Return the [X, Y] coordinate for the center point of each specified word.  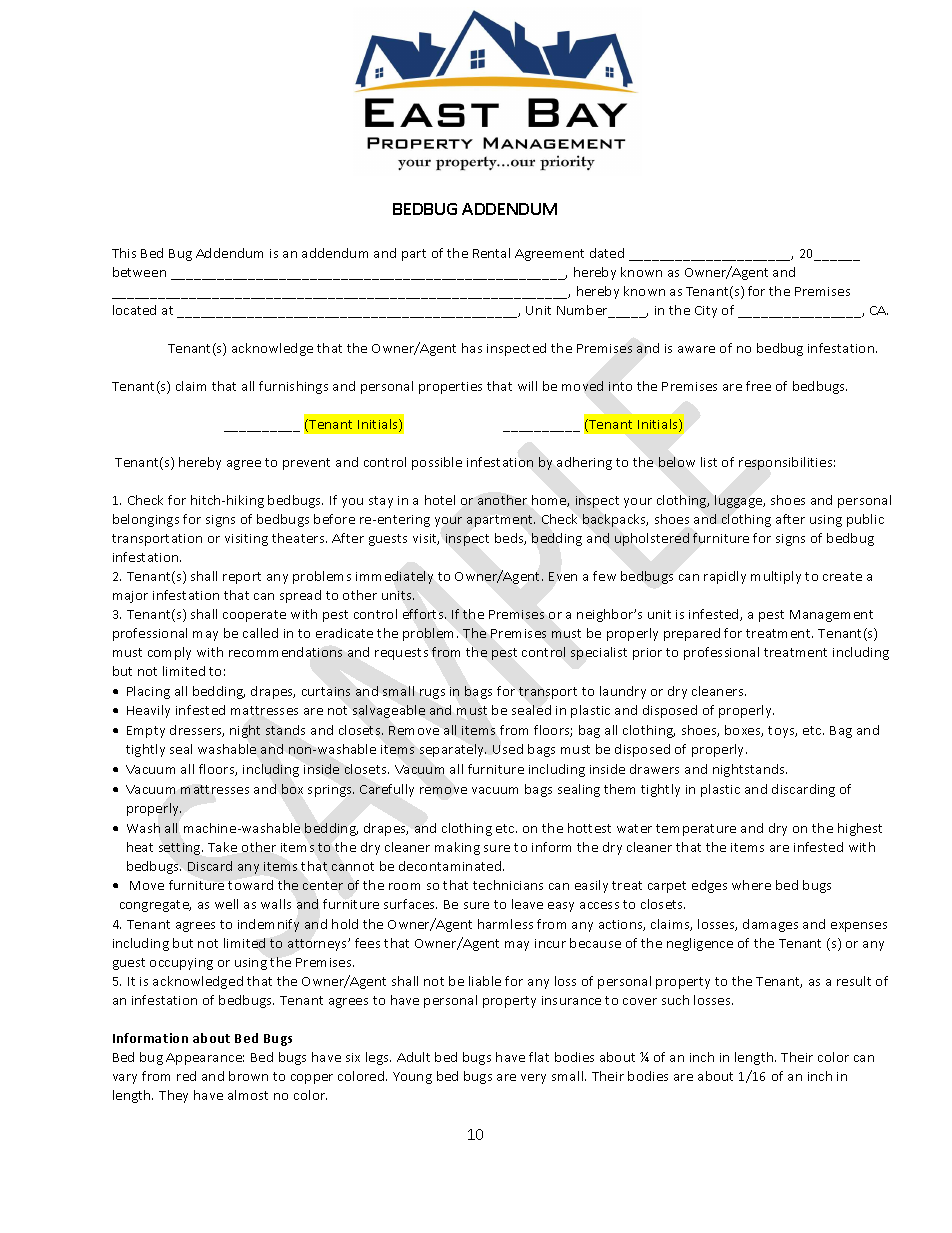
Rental [491, 253]
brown [248, 1076]
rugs [432, 694]
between [139, 272]
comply [169, 653]
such [675, 1000]
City [706, 312]
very [533, 1079]
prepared [692, 634]
